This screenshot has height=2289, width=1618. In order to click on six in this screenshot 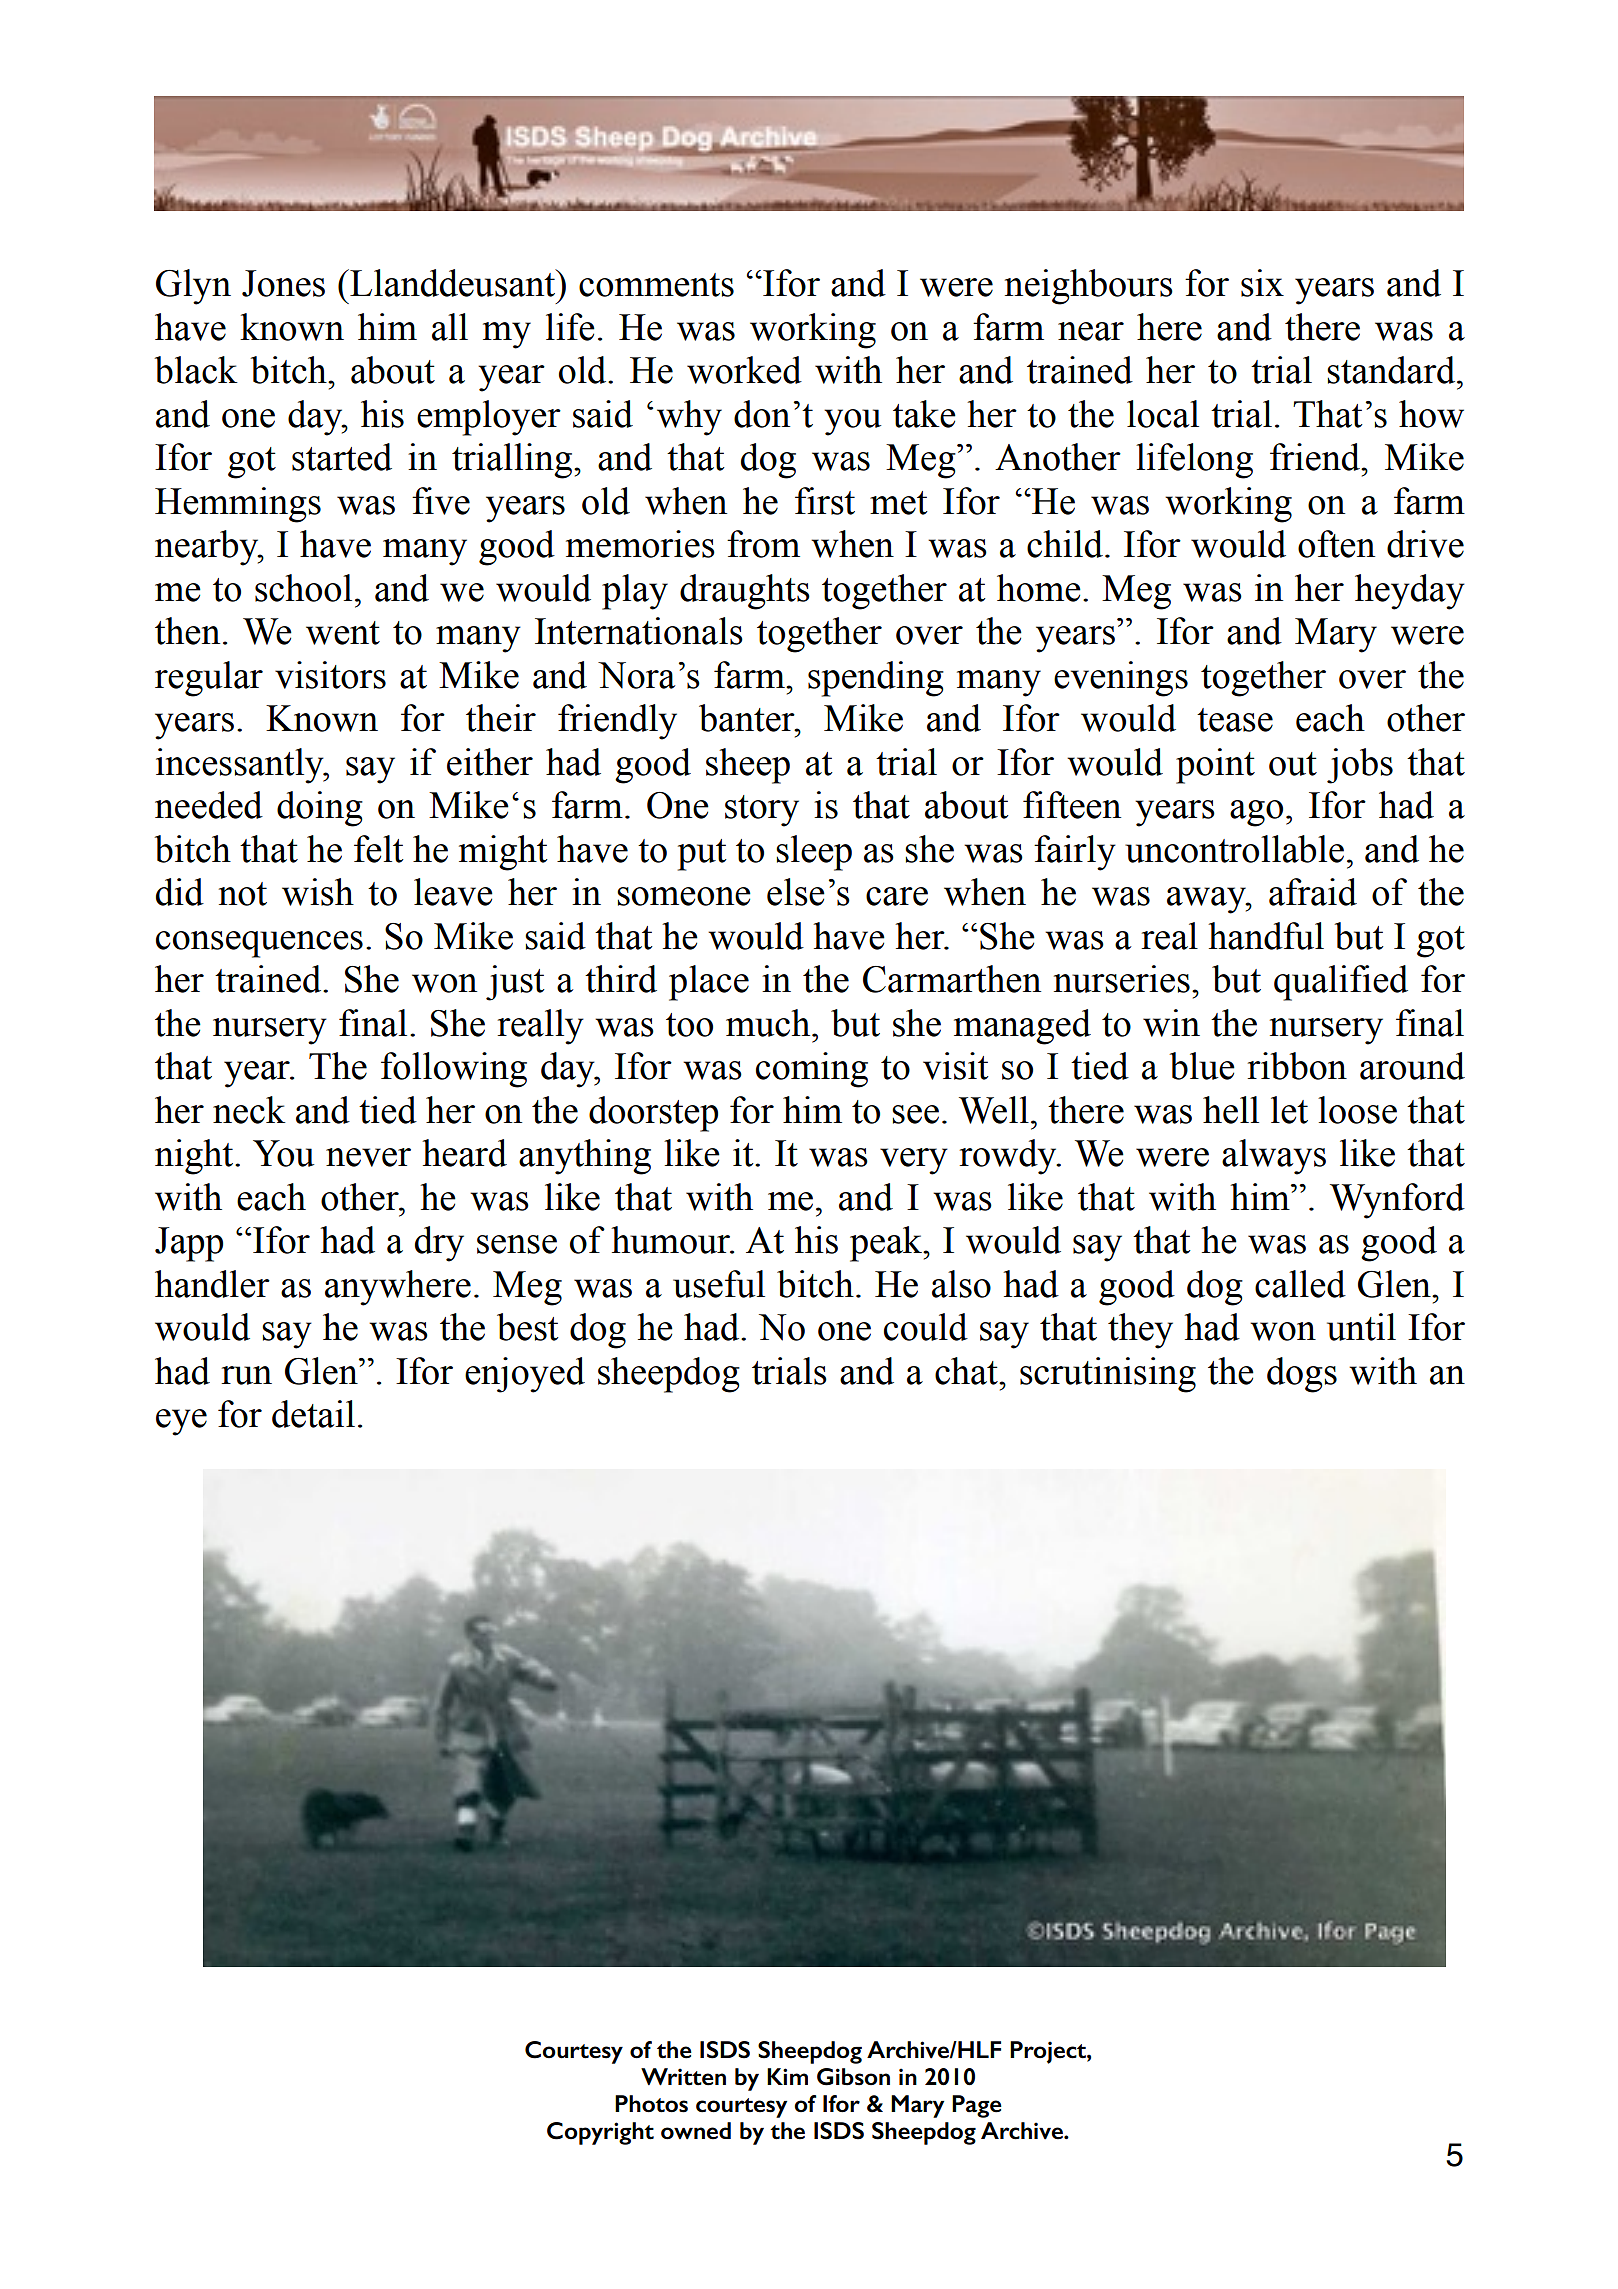, I will do `click(1262, 283)`.
